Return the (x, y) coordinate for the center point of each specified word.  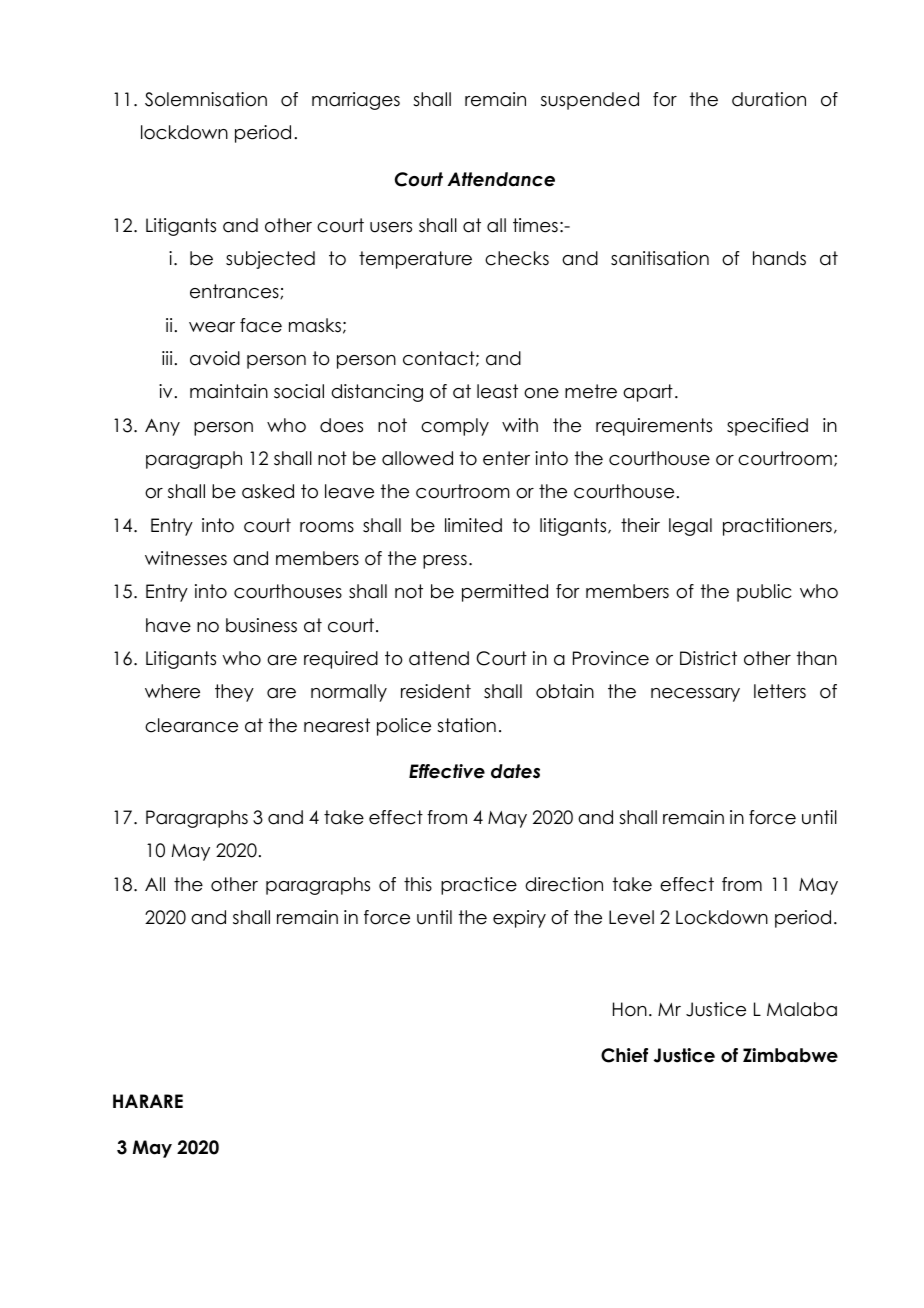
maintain (229, 391)
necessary (695, 695)
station (466, 725)
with (520, 425)
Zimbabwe (790, 1055)
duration (769, 99)
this (418, 884)
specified (767, 427)
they (234, 693)
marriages (356, 101)
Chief (624, 1055)
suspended (590, 101)
